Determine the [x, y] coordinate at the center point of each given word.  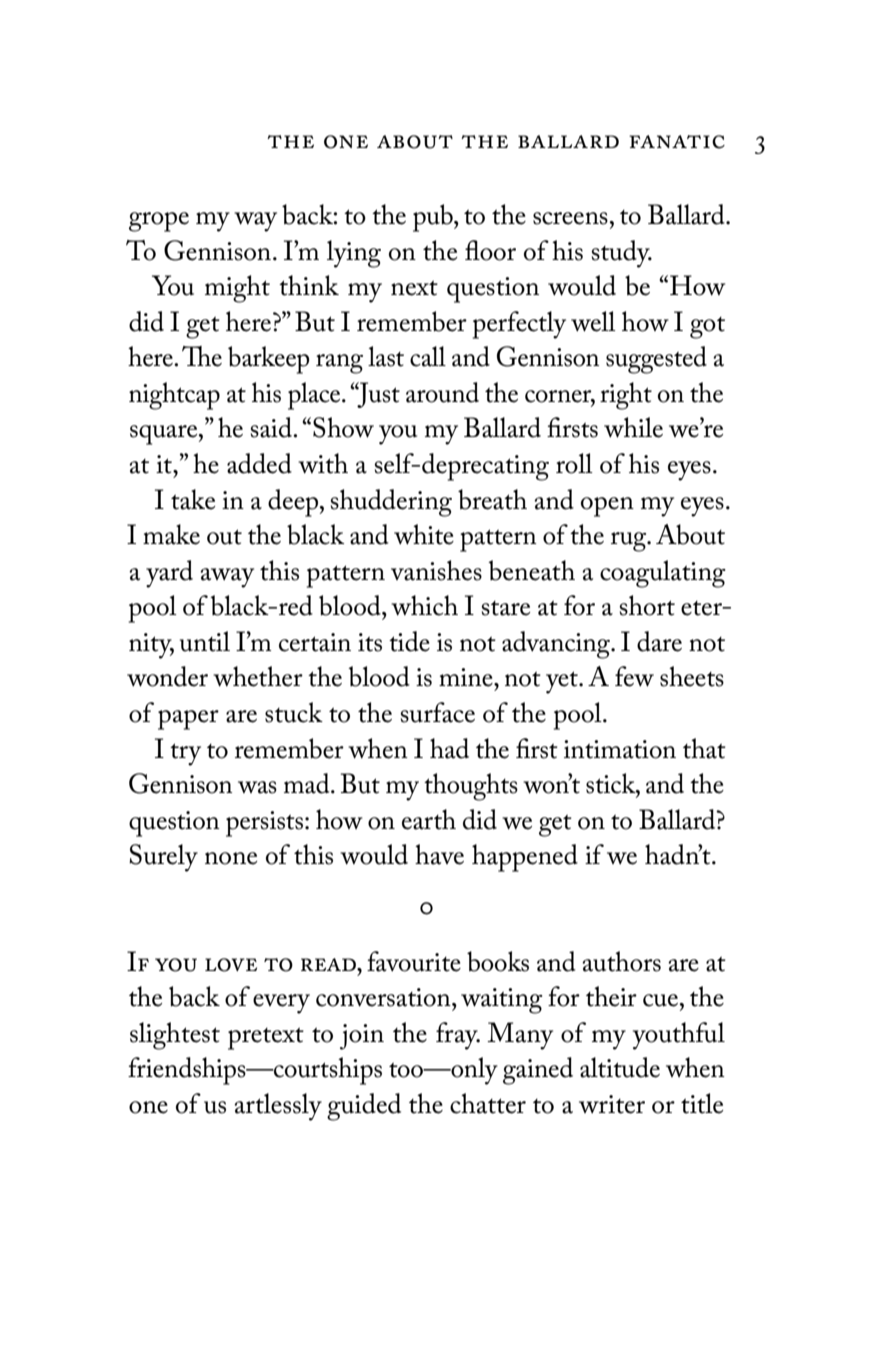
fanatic [677, 142]
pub [434, 218]
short [647, 605]
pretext [266, 1038]
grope [159, 222]
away [227, 578]
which [424, 605]
